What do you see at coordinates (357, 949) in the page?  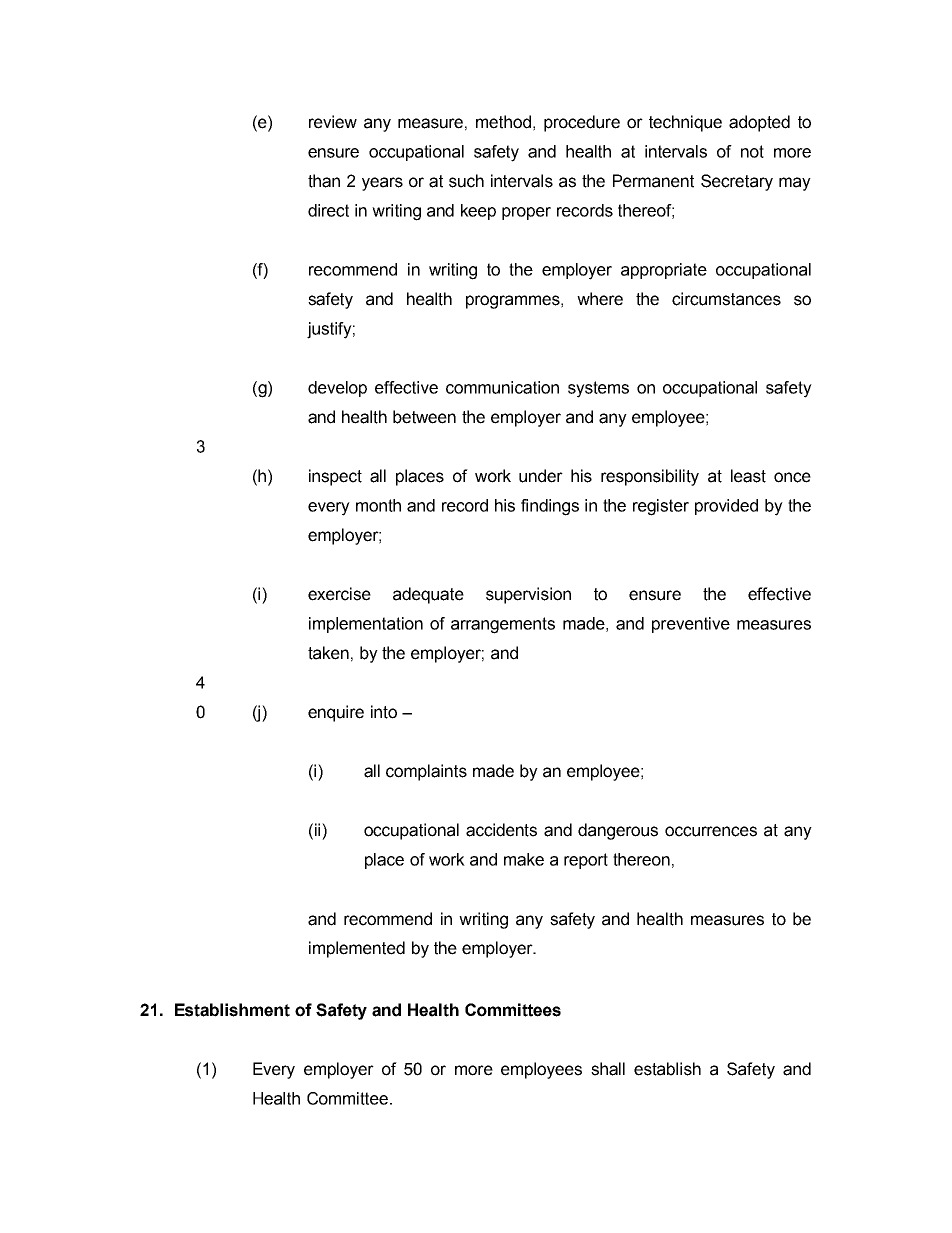 I see `implemented` at bounding box center [357, 949].
